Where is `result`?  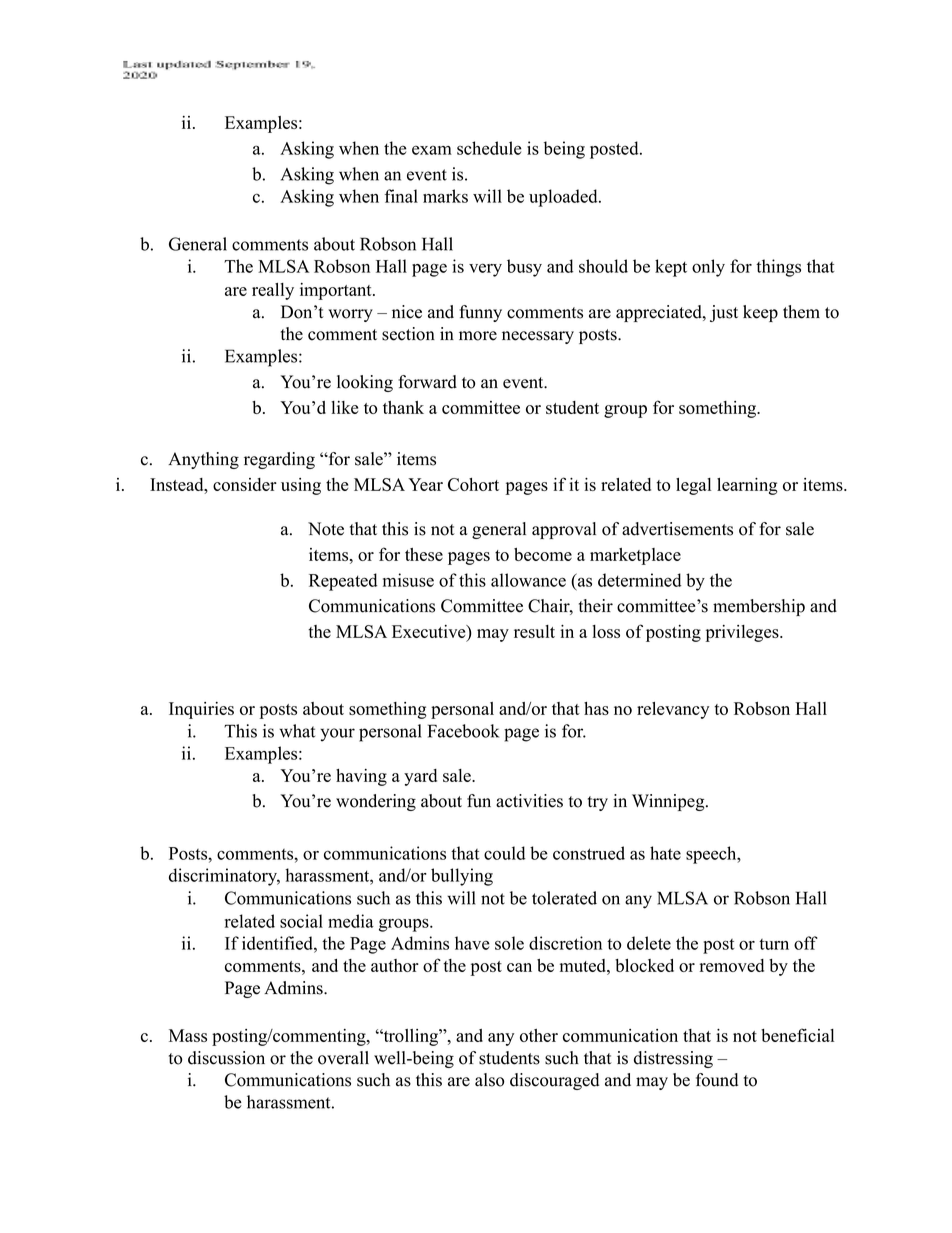 result is located at coordinates (534, 631).
